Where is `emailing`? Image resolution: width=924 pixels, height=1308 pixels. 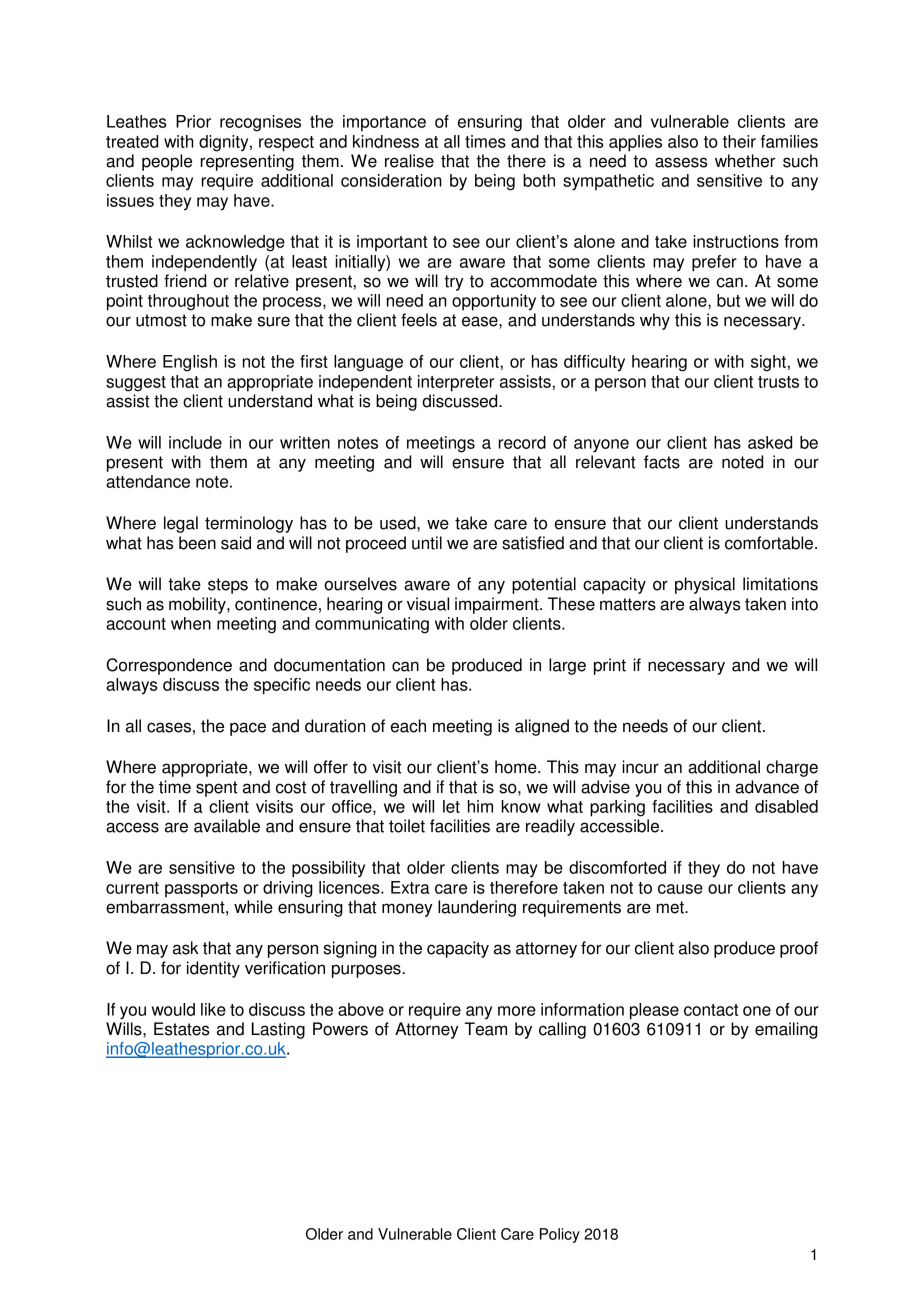
emailing is located at coordinates (786, 1030).
